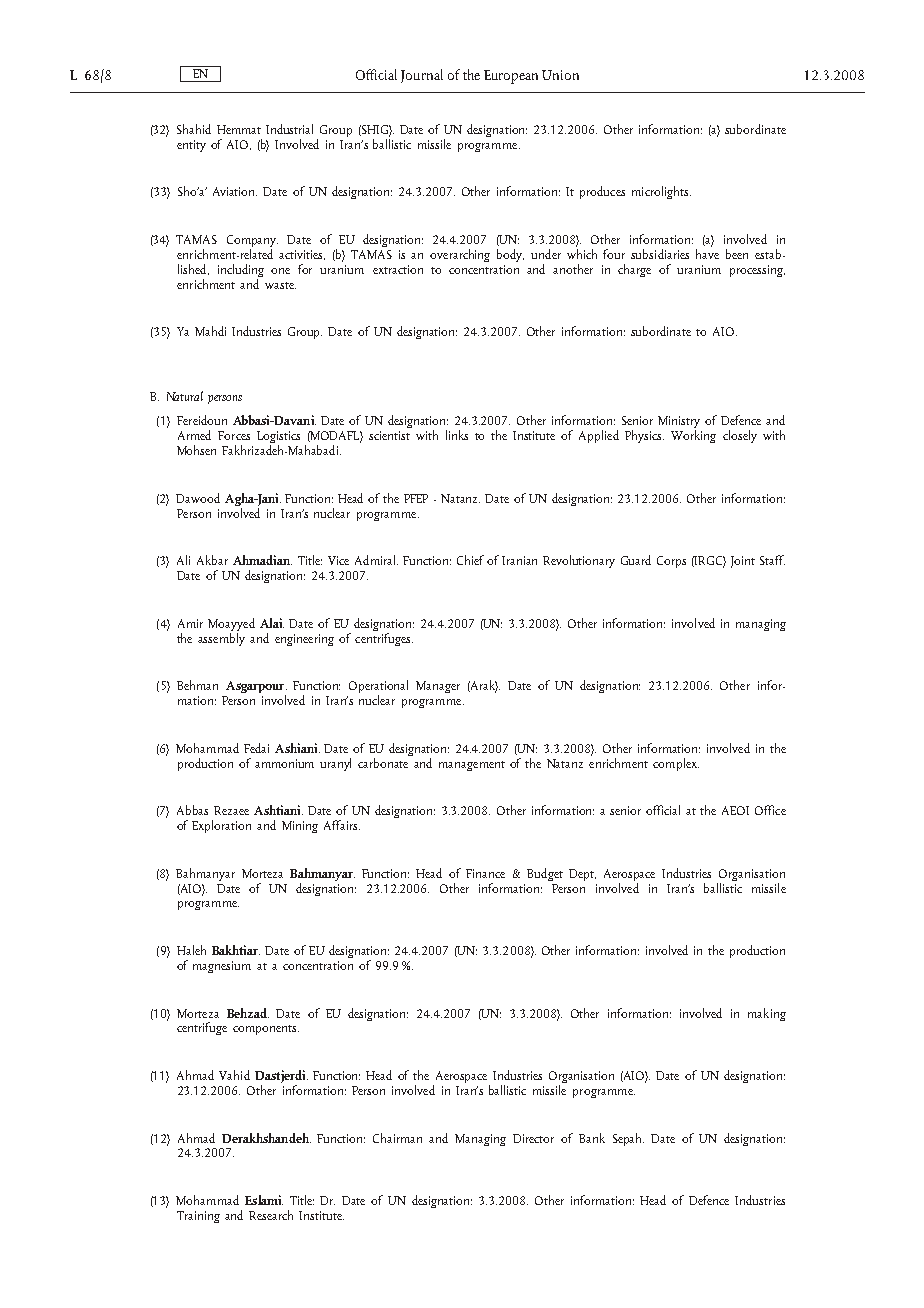  Describe the element at coordinates (533, 1138) in the screenshot. I see `Director` at that location.
